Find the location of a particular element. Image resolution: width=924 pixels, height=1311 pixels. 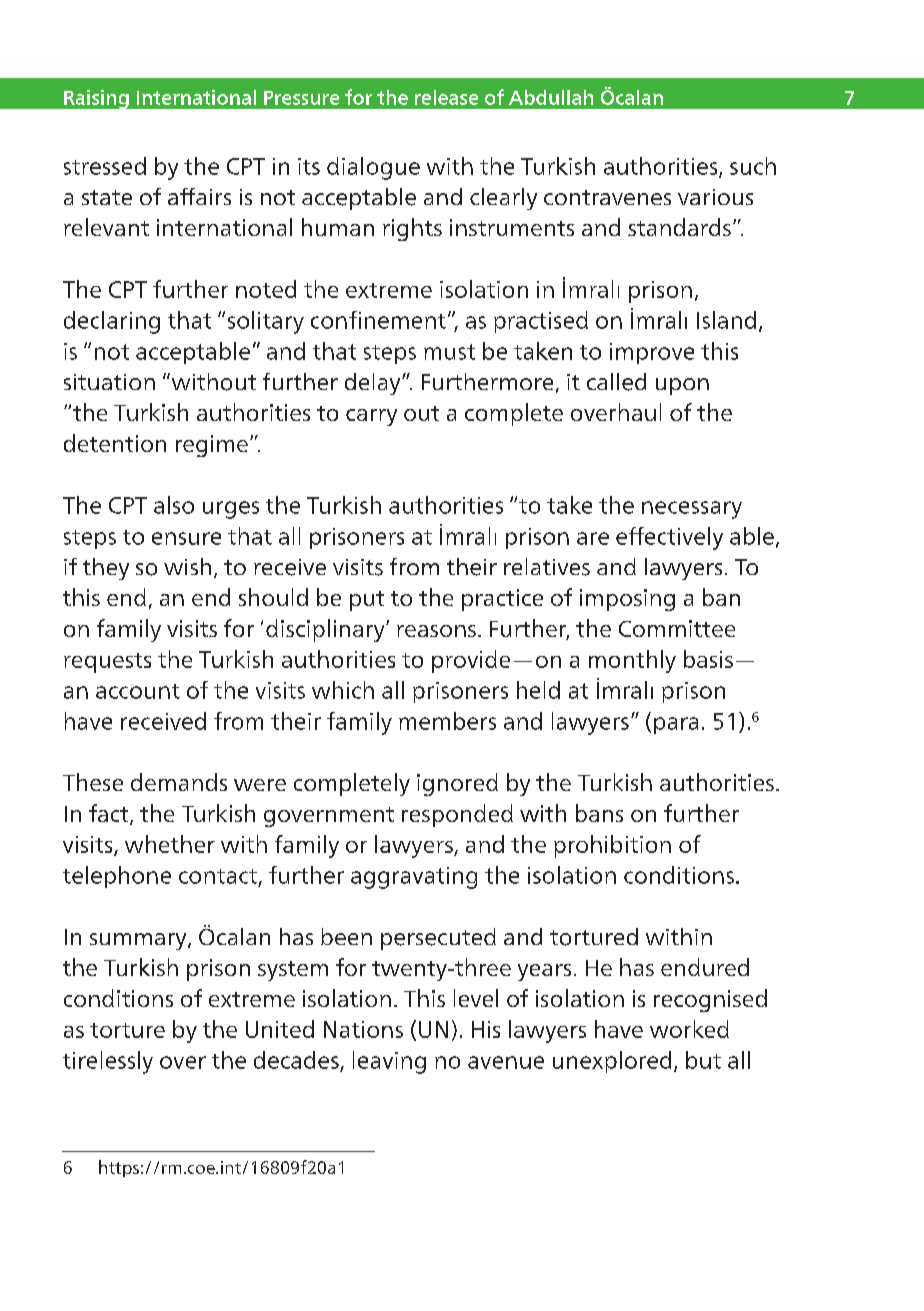

reasons is located at coordinates (436, 631).
